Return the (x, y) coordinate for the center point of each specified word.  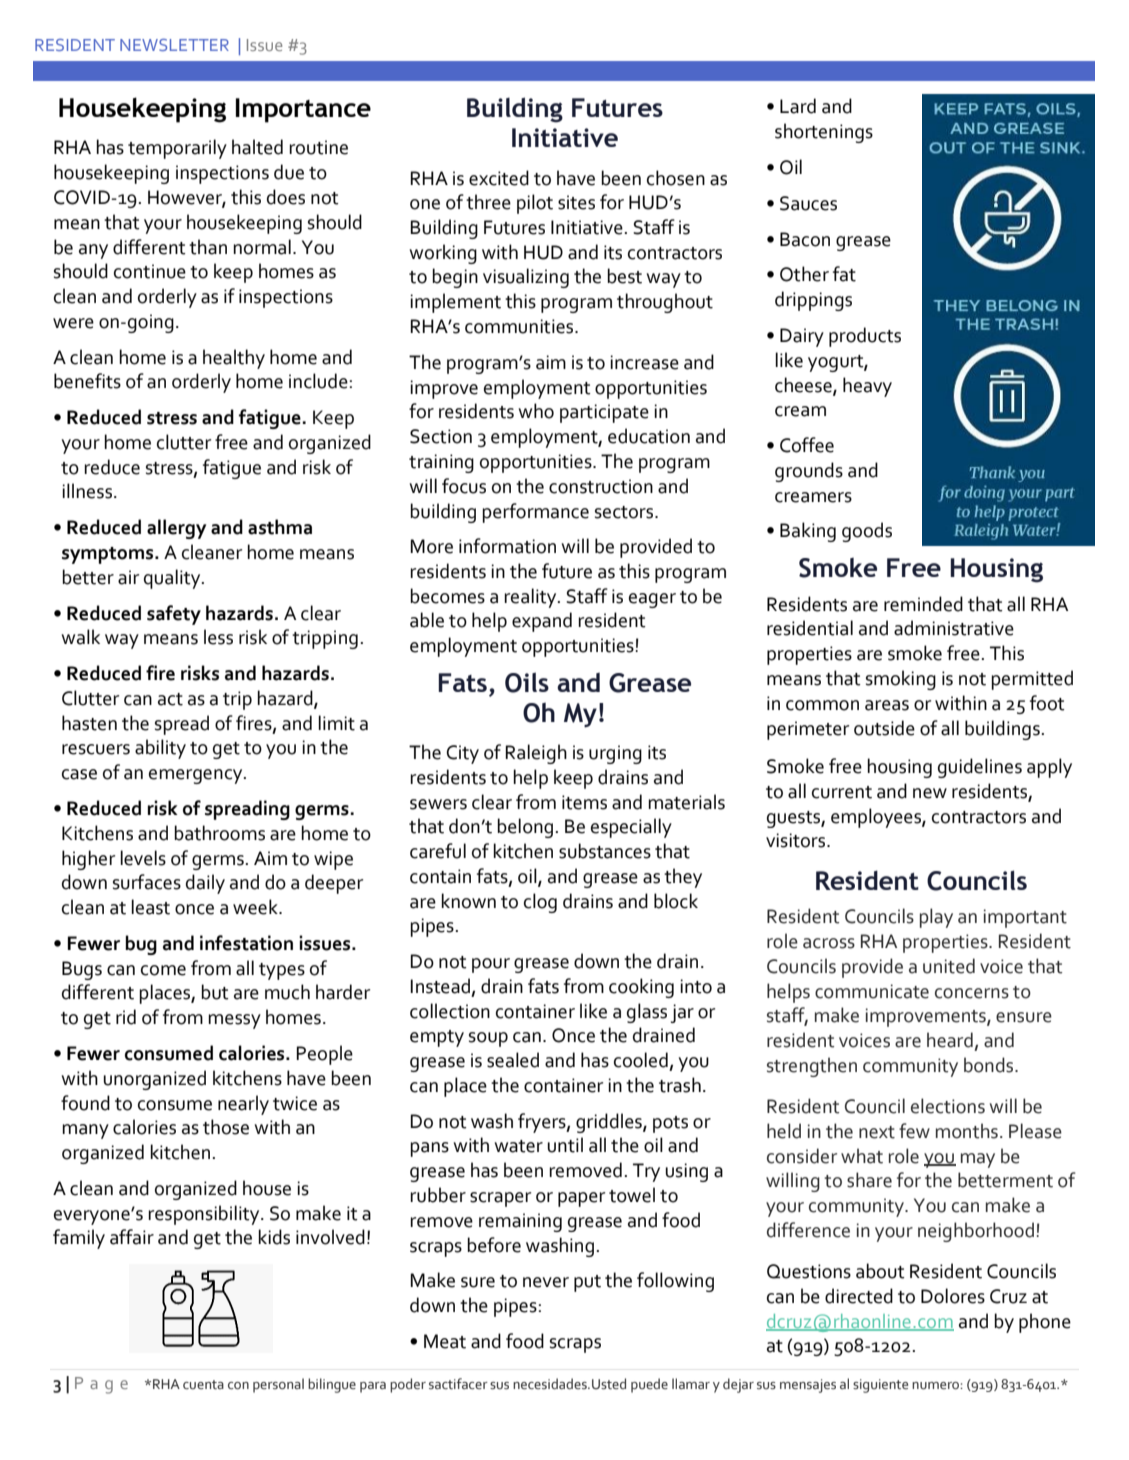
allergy (176, 529)
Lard (798, 106)
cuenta (203, 1385)
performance (535, 513)
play (936, 918)
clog (540, 903)
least (150, 907)
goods (867, 532)
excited (499, 178)
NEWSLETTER (174, 45)
